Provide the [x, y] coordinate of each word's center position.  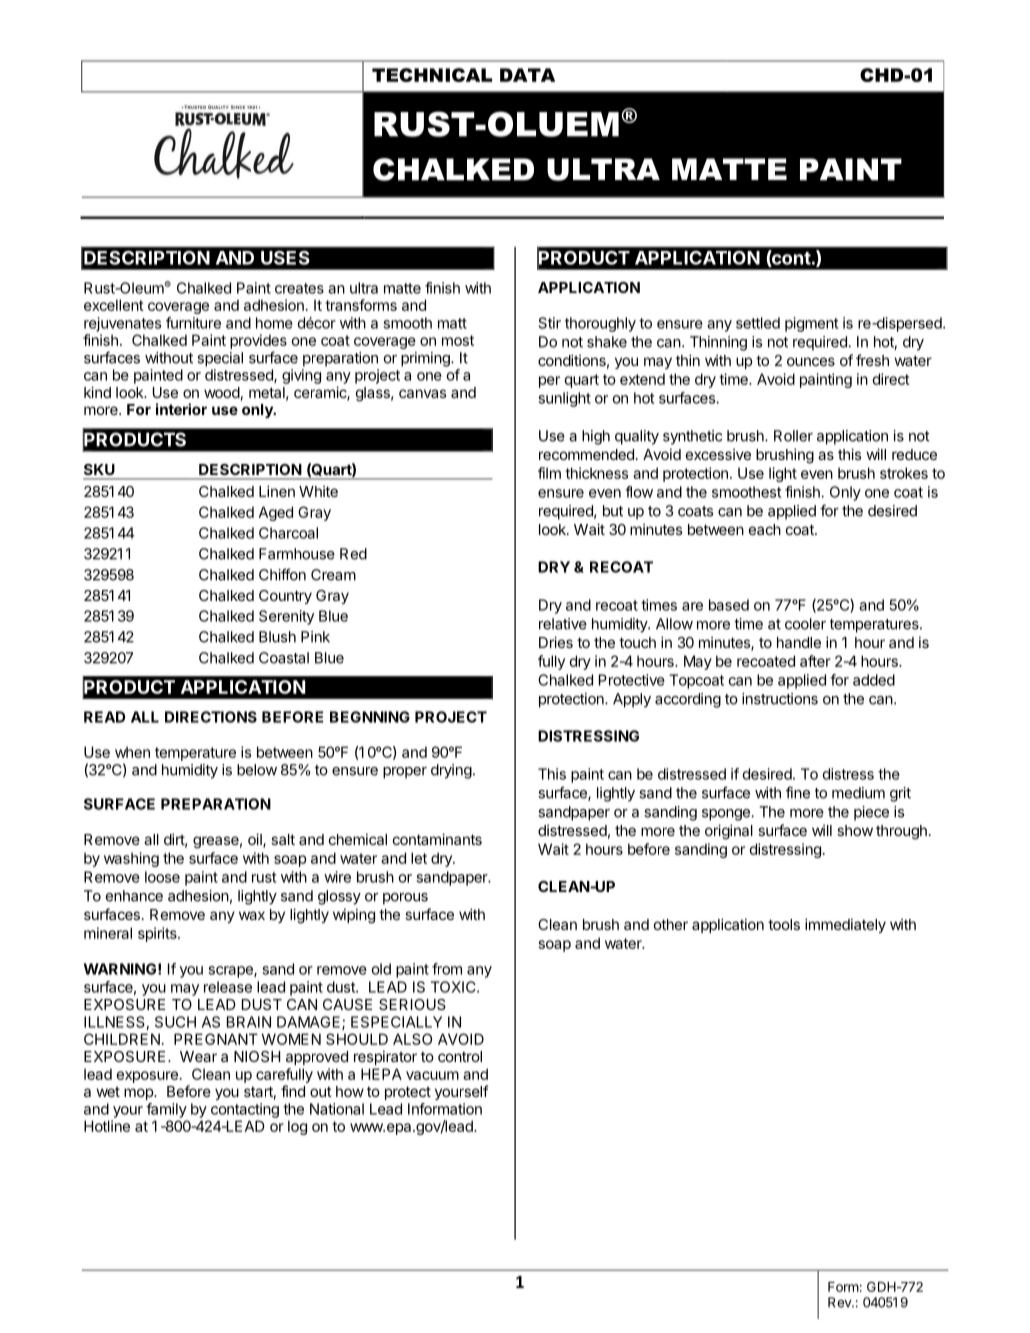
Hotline [107, 1126]
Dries [556, 642]
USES [285, 258]
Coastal [284, 658]
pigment [811, 324]
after [815, 661]
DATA [527, 75]
